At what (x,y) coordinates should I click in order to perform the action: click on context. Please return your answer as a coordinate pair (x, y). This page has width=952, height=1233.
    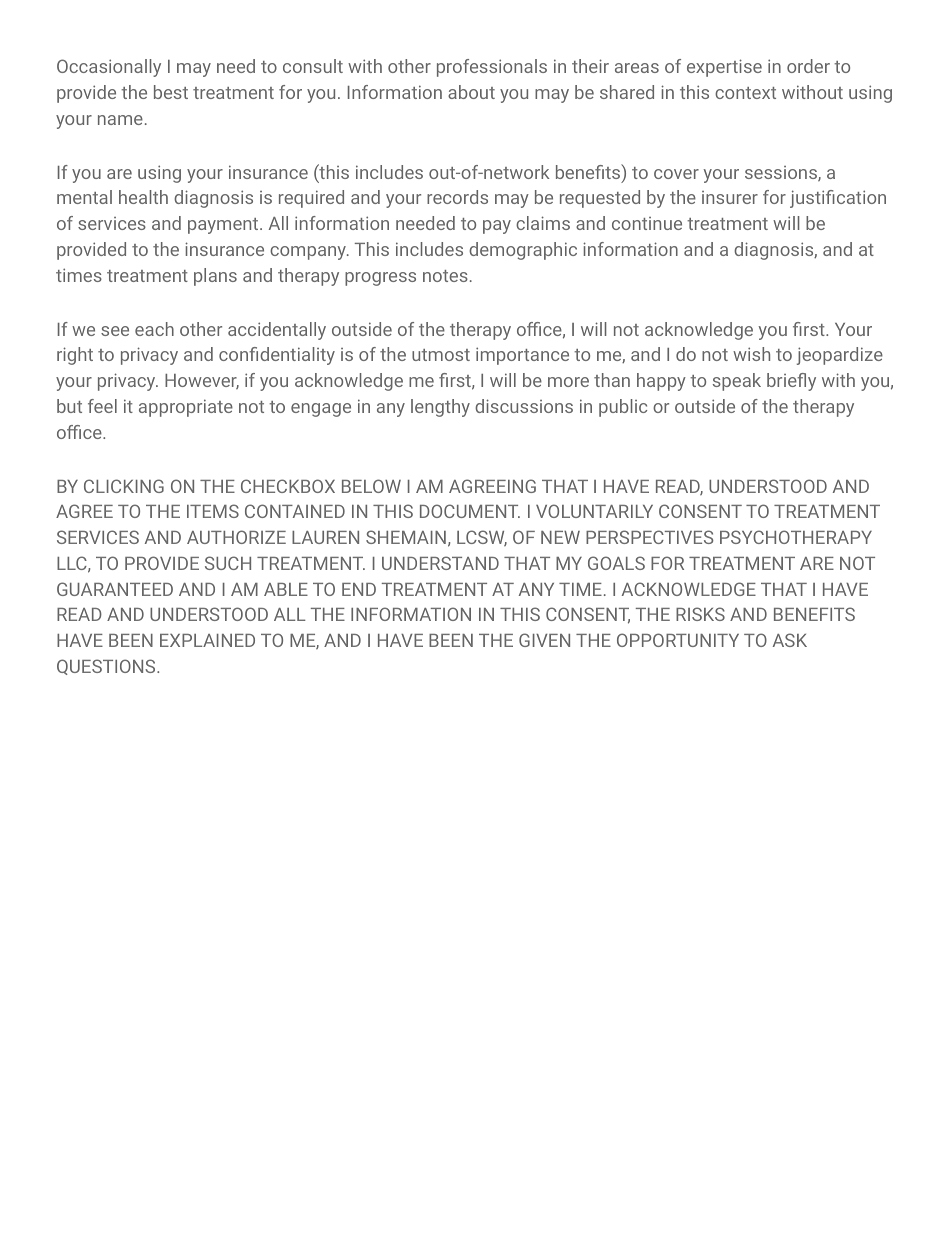
    Looking at the image, I should click on (745, 93).
